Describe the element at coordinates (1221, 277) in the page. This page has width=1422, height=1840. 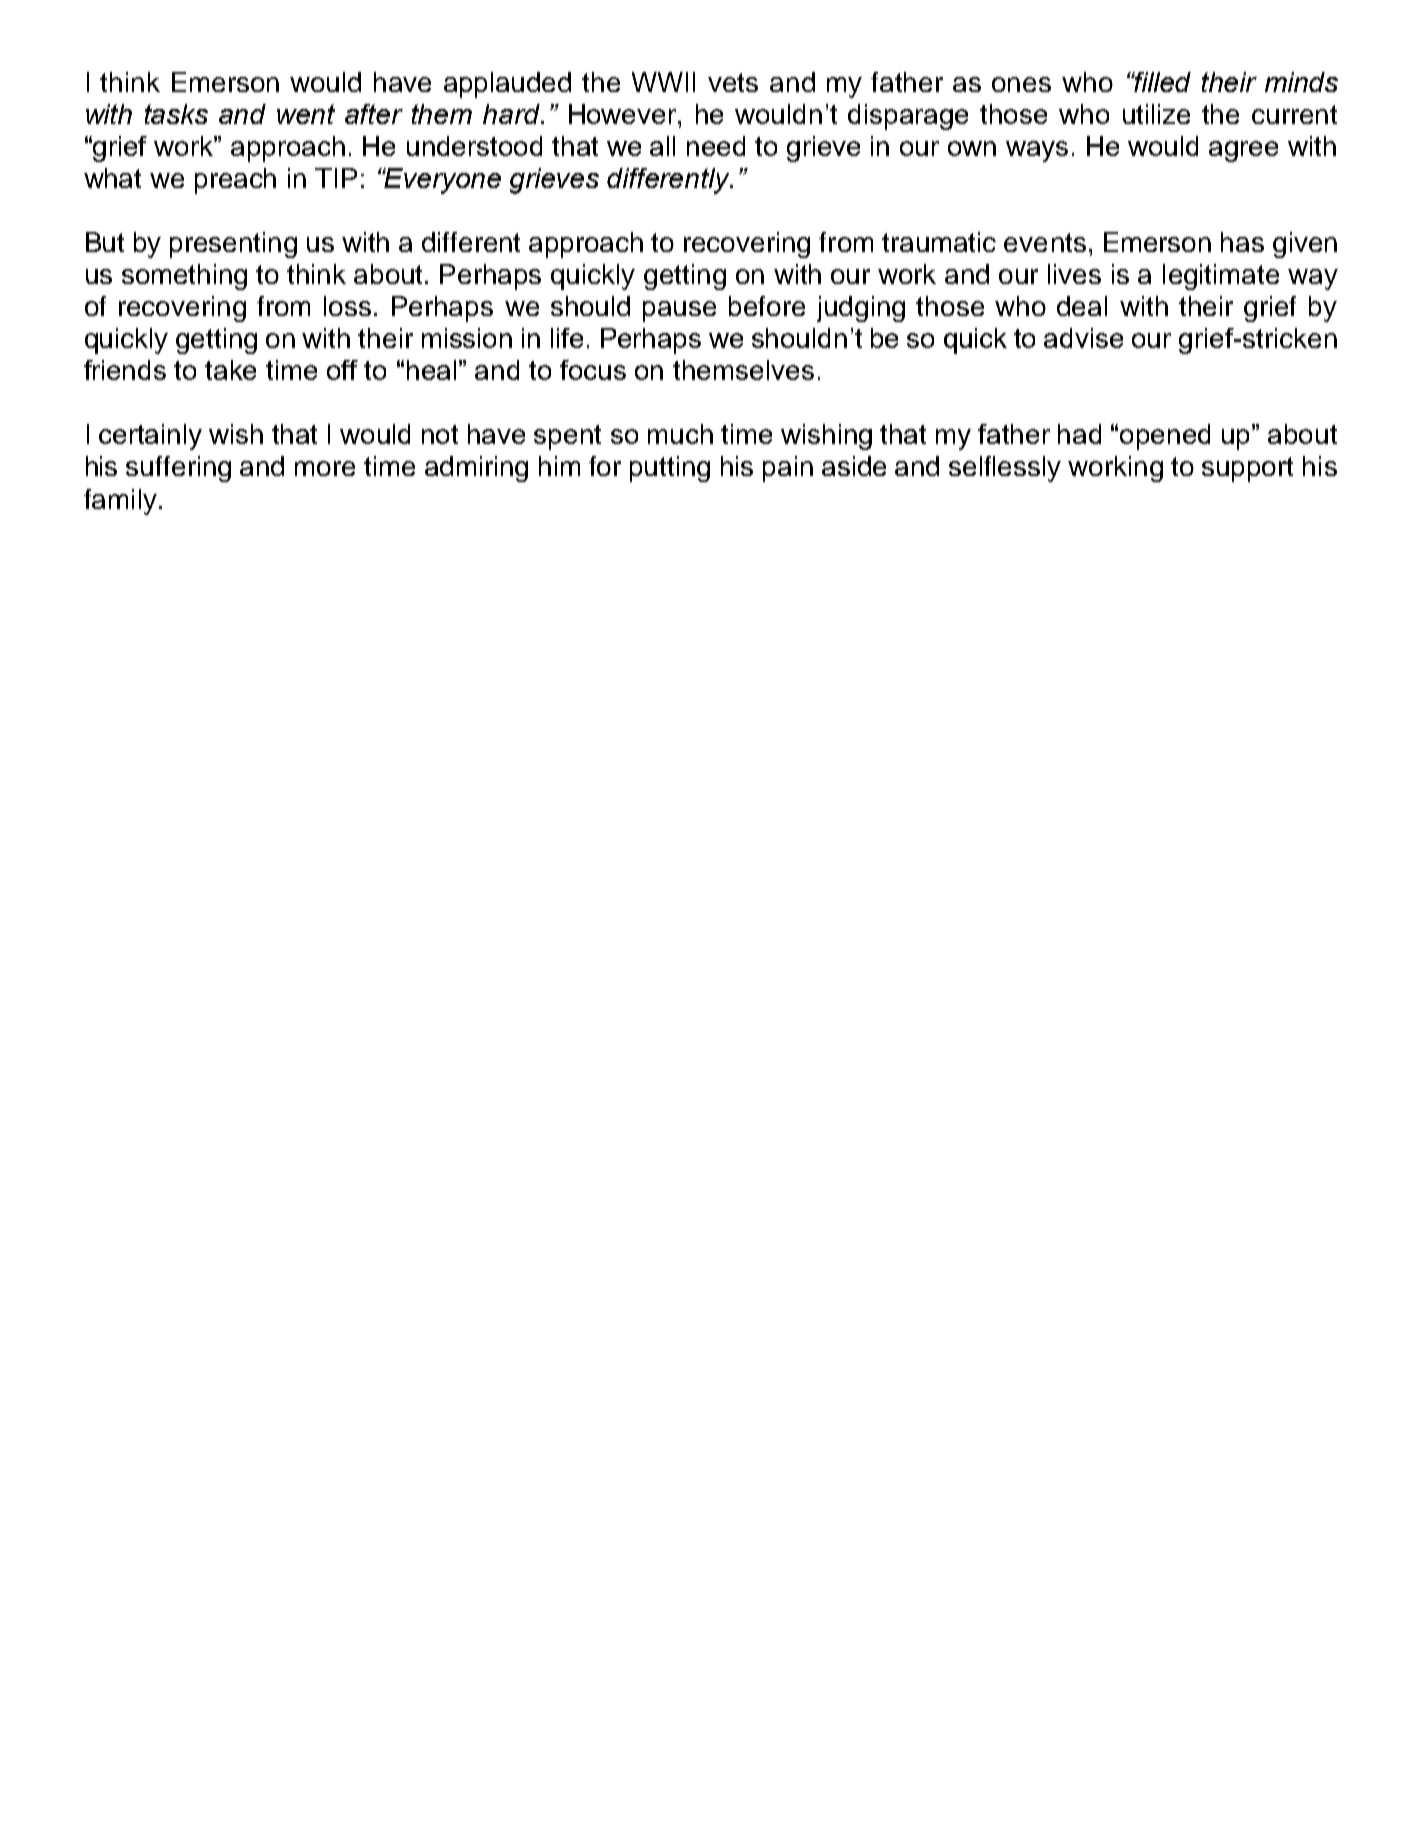
I see `legitimate` at that location.
